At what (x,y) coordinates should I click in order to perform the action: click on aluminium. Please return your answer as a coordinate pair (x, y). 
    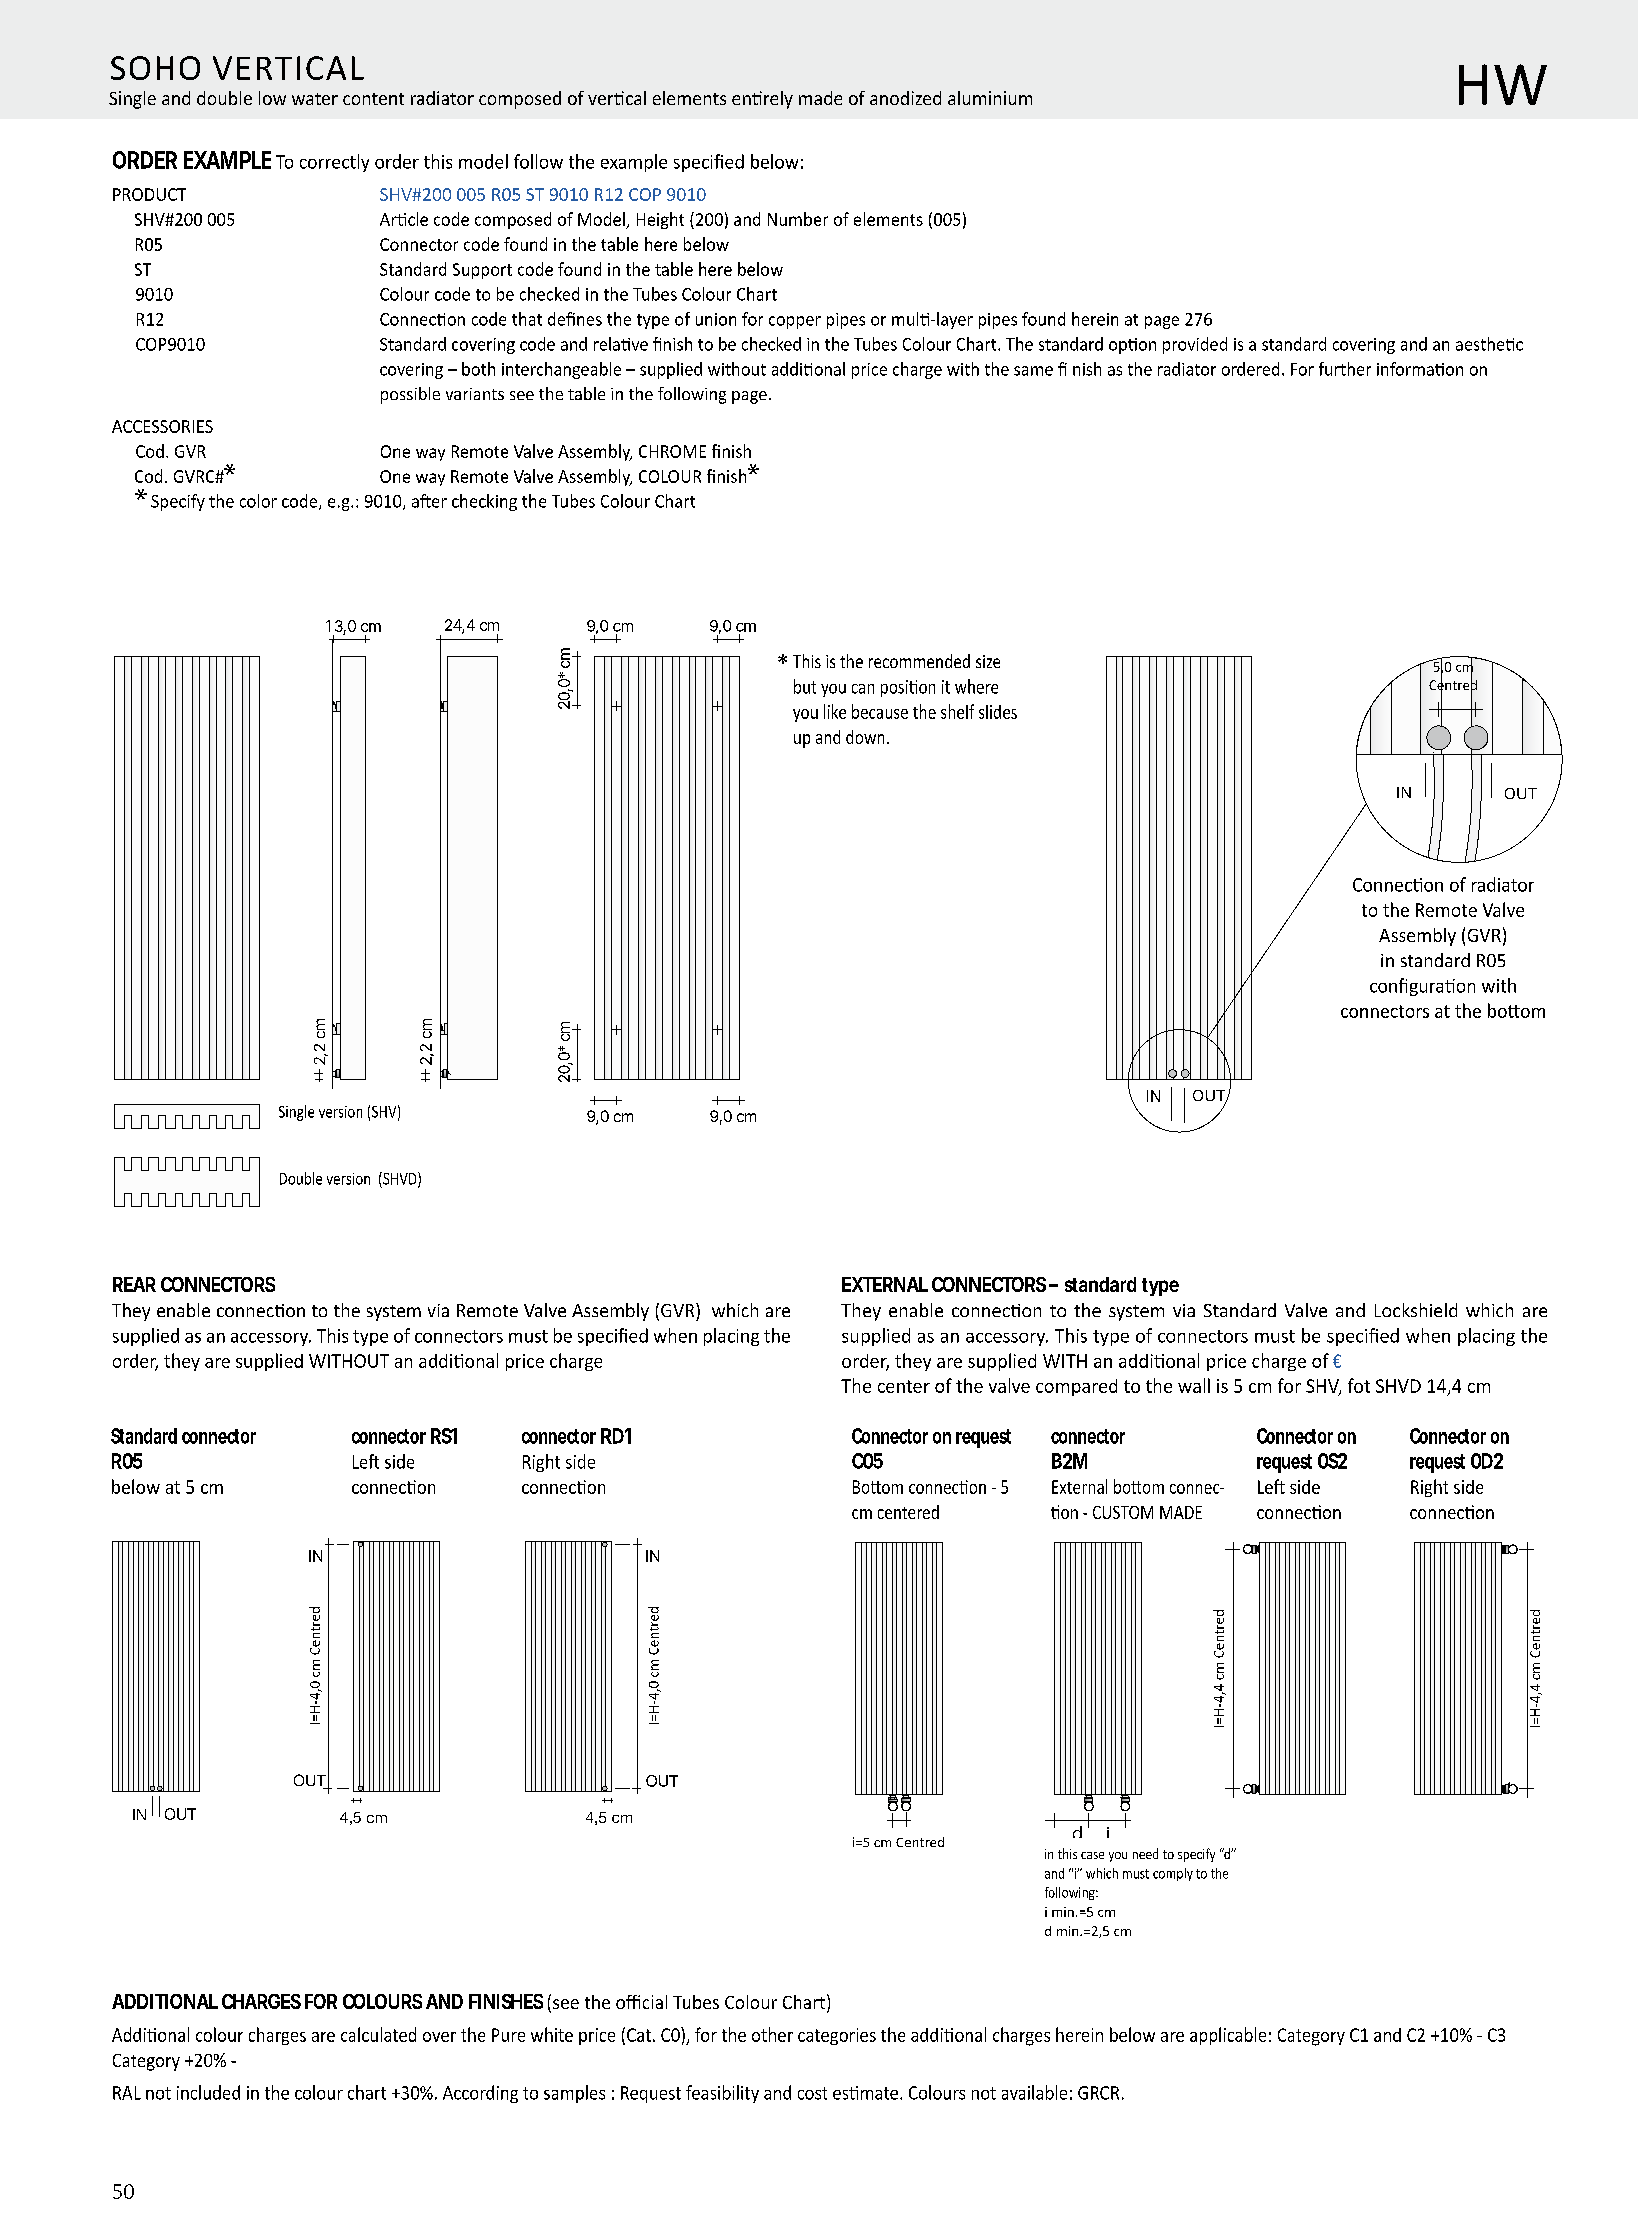
    Looking at the image, I should click on (990, 98).
